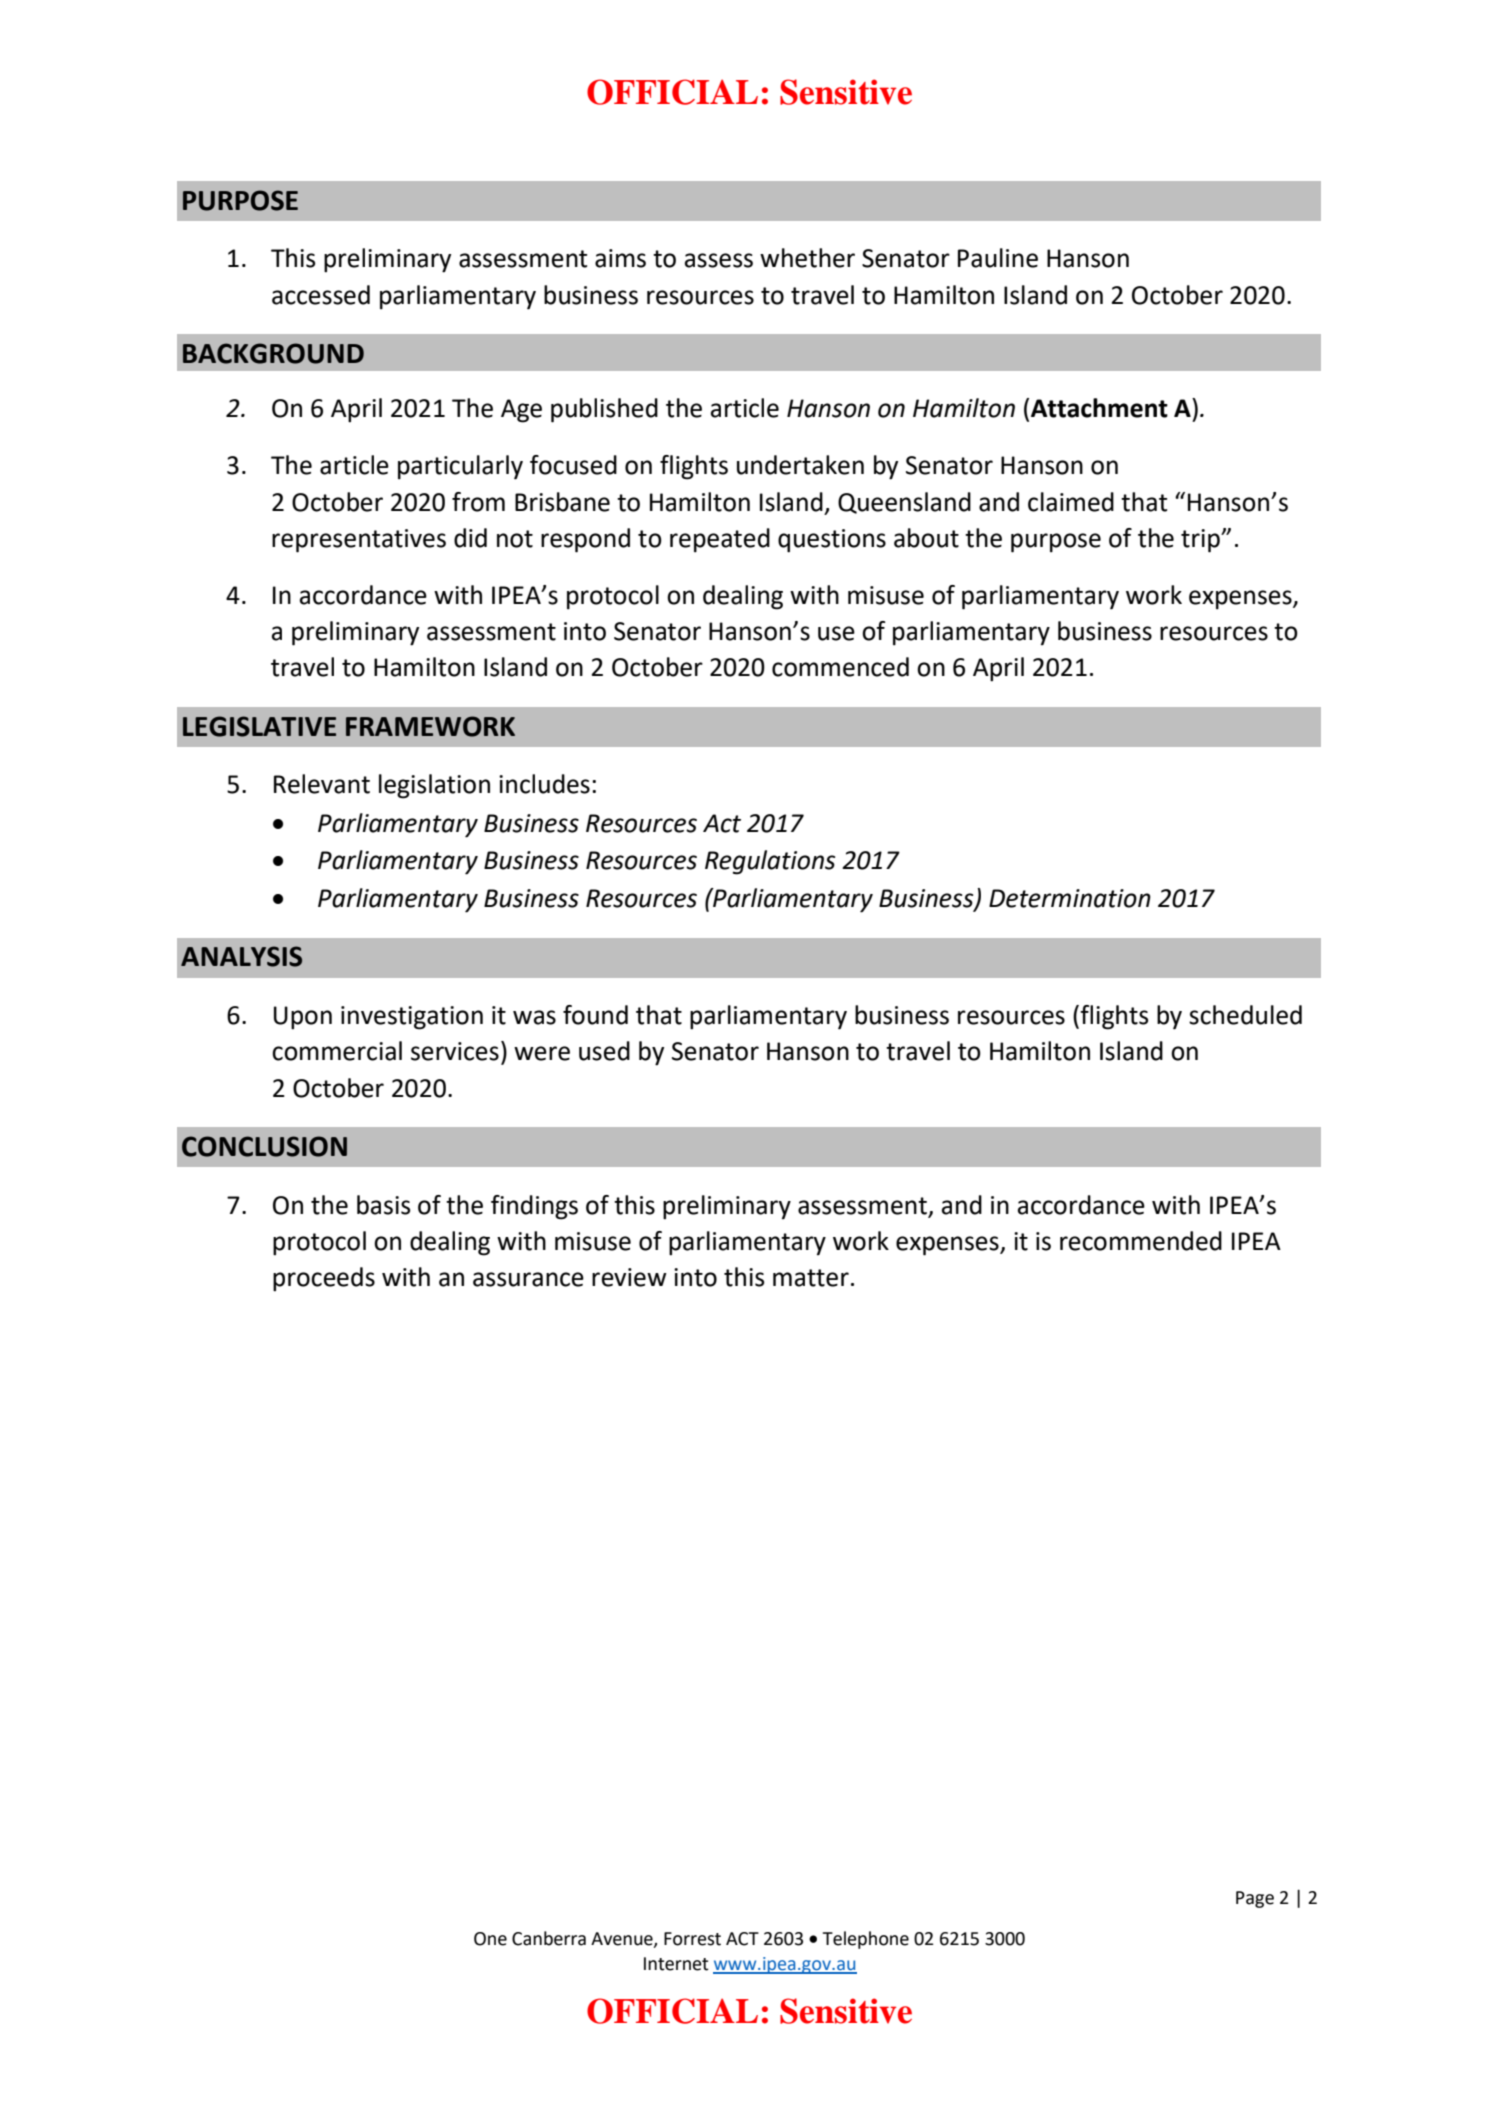  I want to click on Canberra, so click(549, 1938).
